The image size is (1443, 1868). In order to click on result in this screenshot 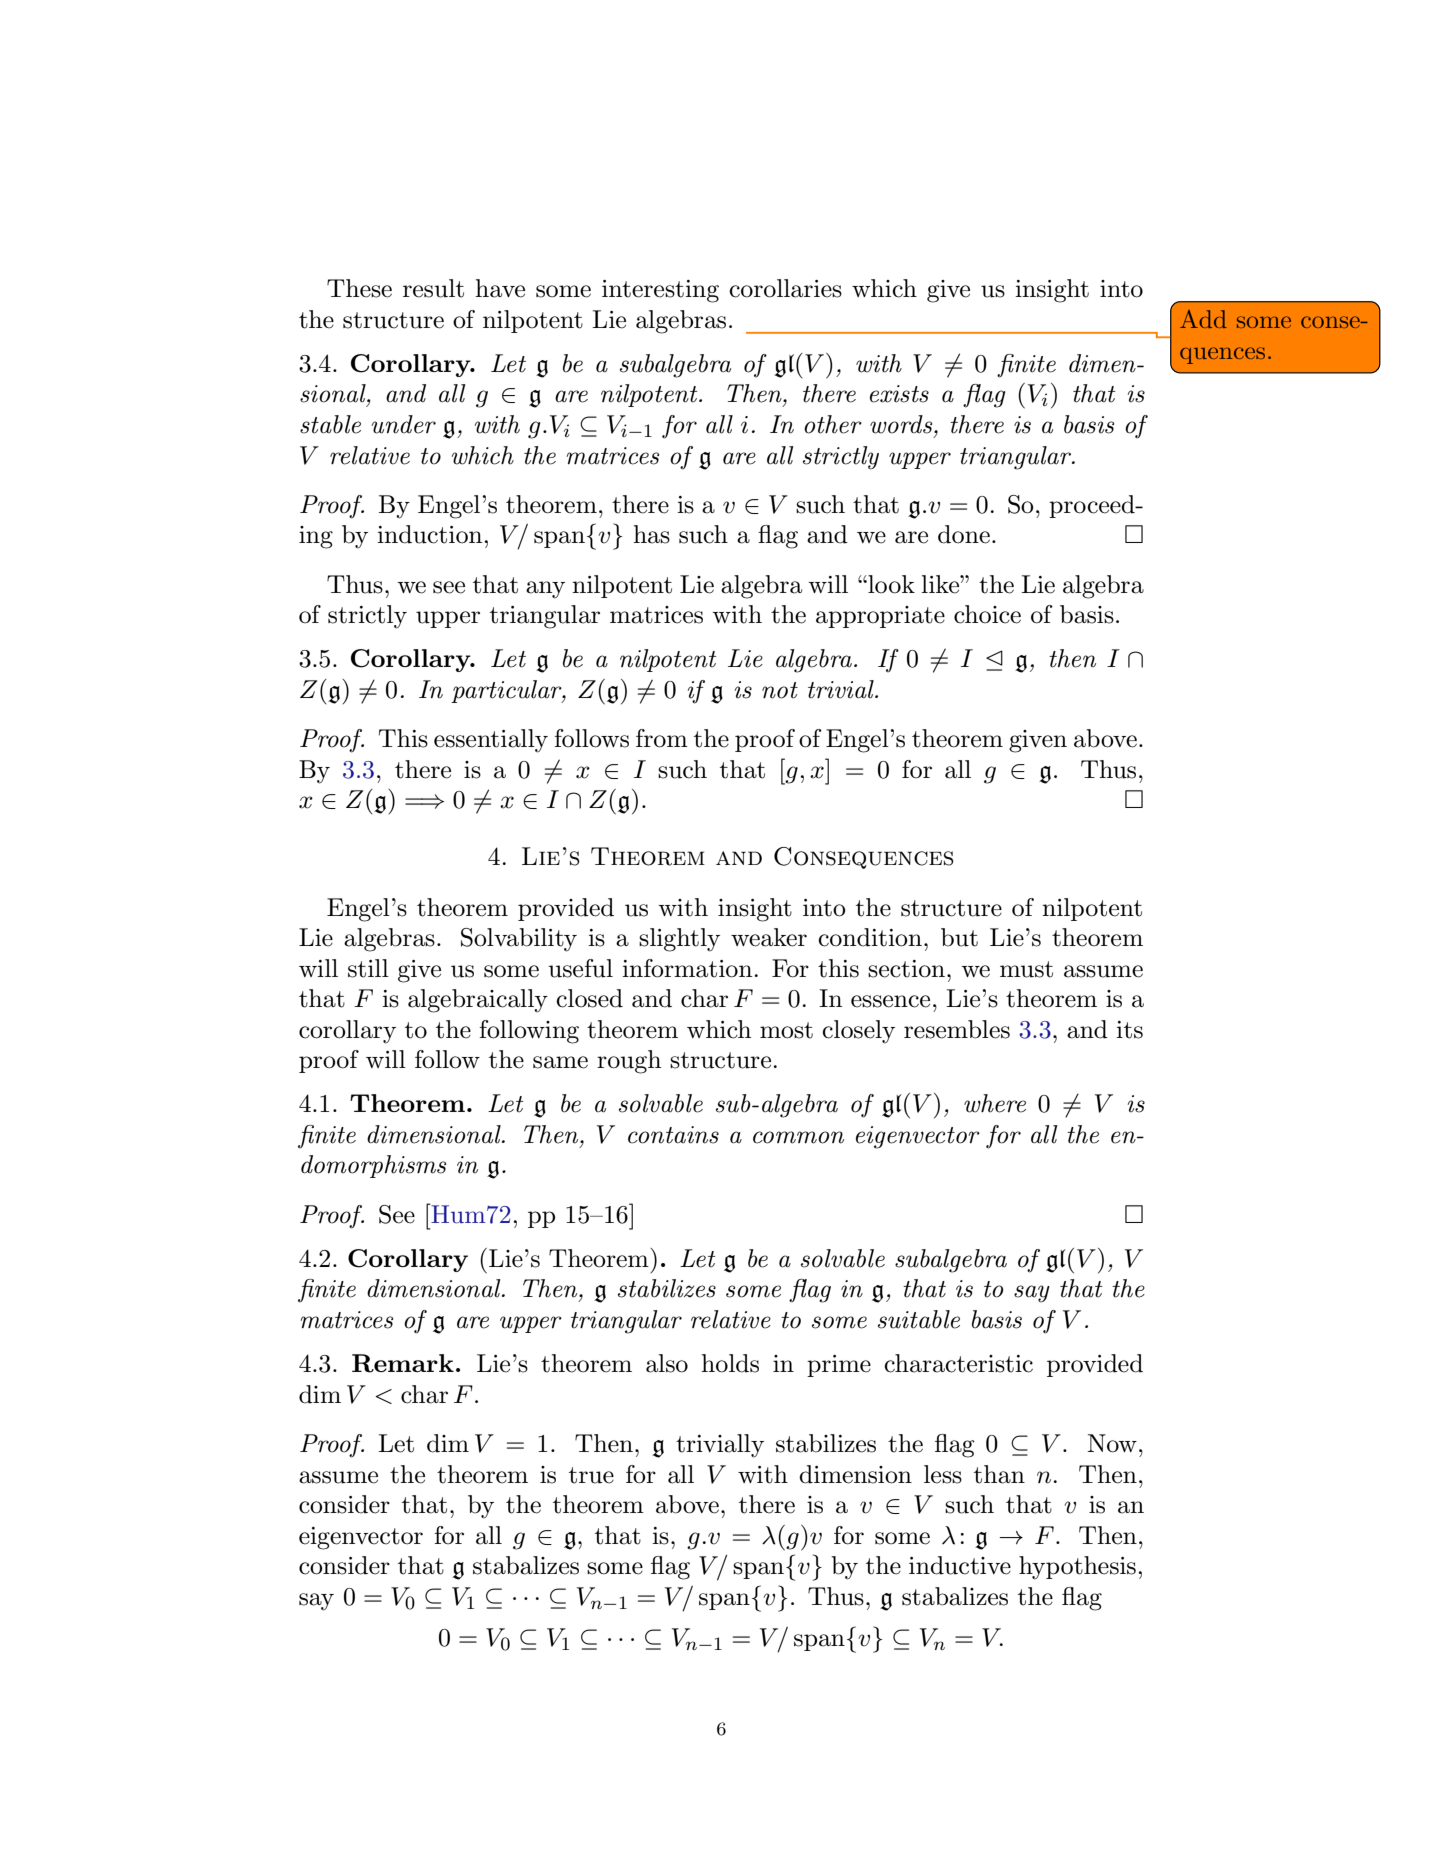, I will do `click(433, 288)`.
